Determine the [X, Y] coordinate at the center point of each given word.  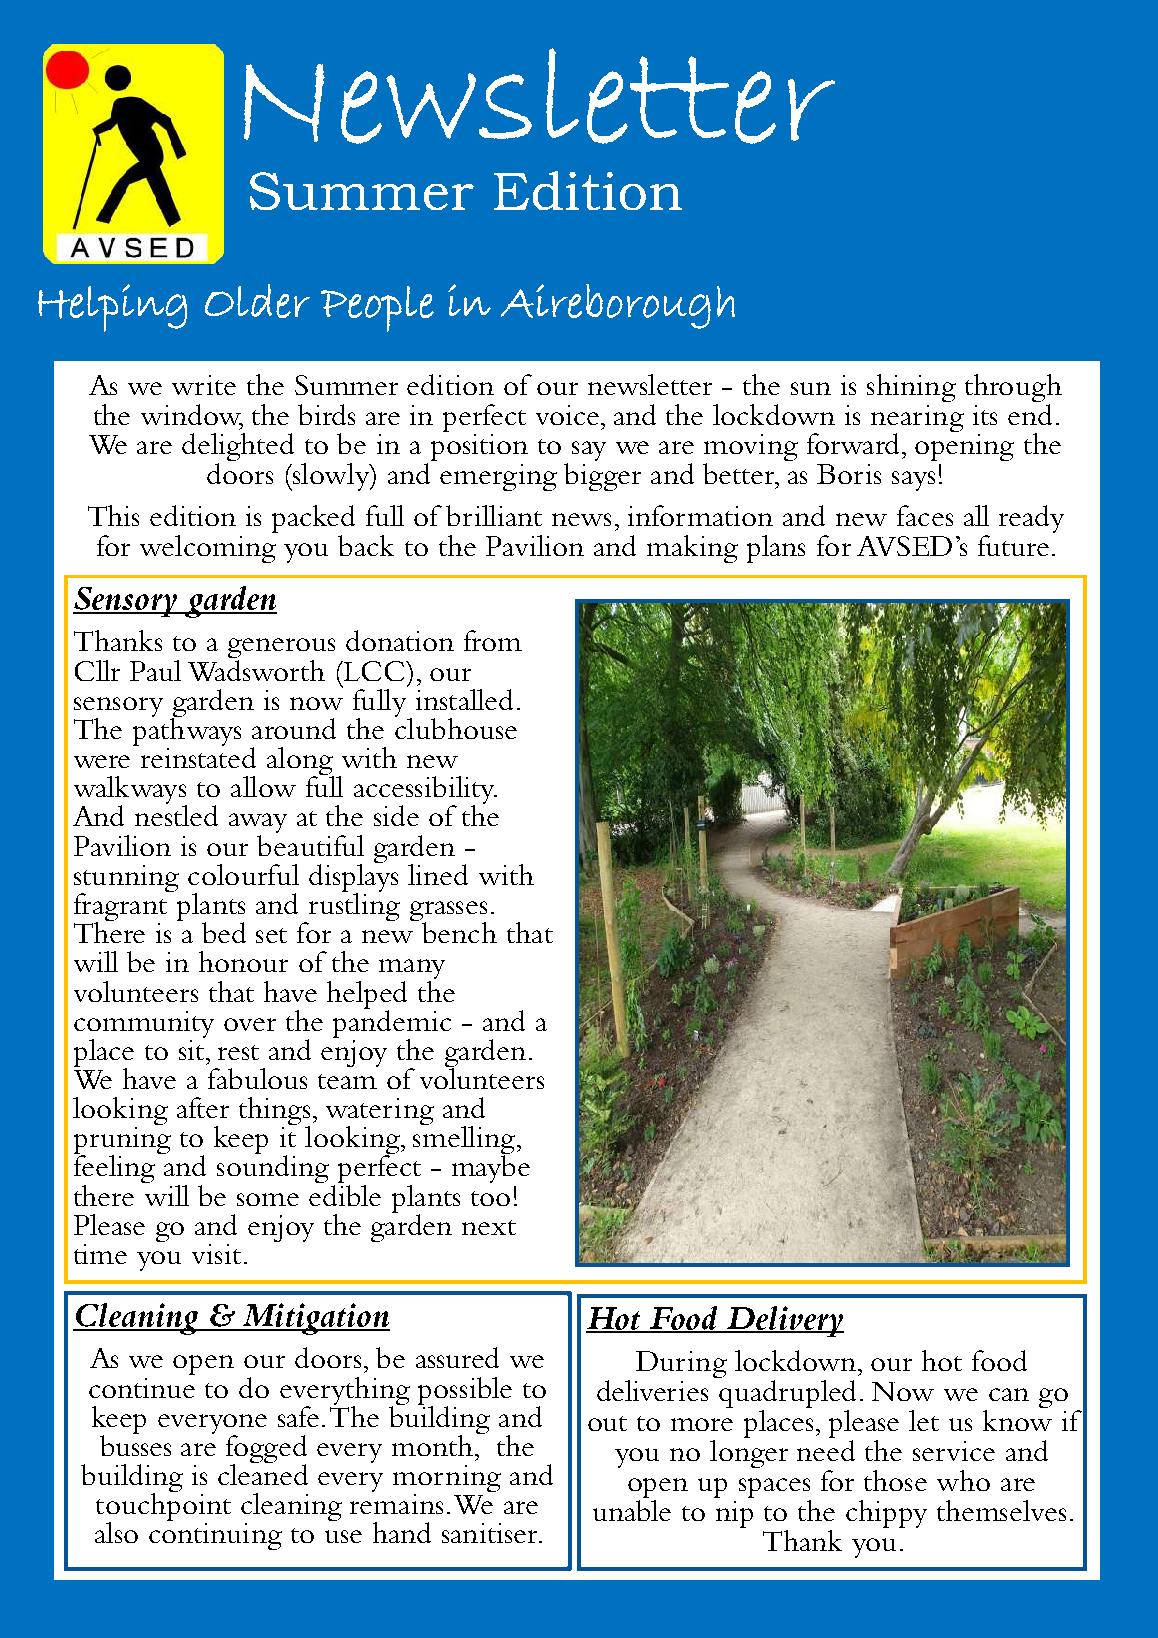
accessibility [425, 791]
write [204, 385]
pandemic [392, 1023]
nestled [176, 814]
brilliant [494, 515]
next [489, 1227]
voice [569, 415]
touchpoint [163, 1507]
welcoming [209, 547]
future [1013, 545]
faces [925, 515]
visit [216, 1254]
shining [911, 388]
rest [238, 1052]
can [1009, 1394]
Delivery [784, 1321]
